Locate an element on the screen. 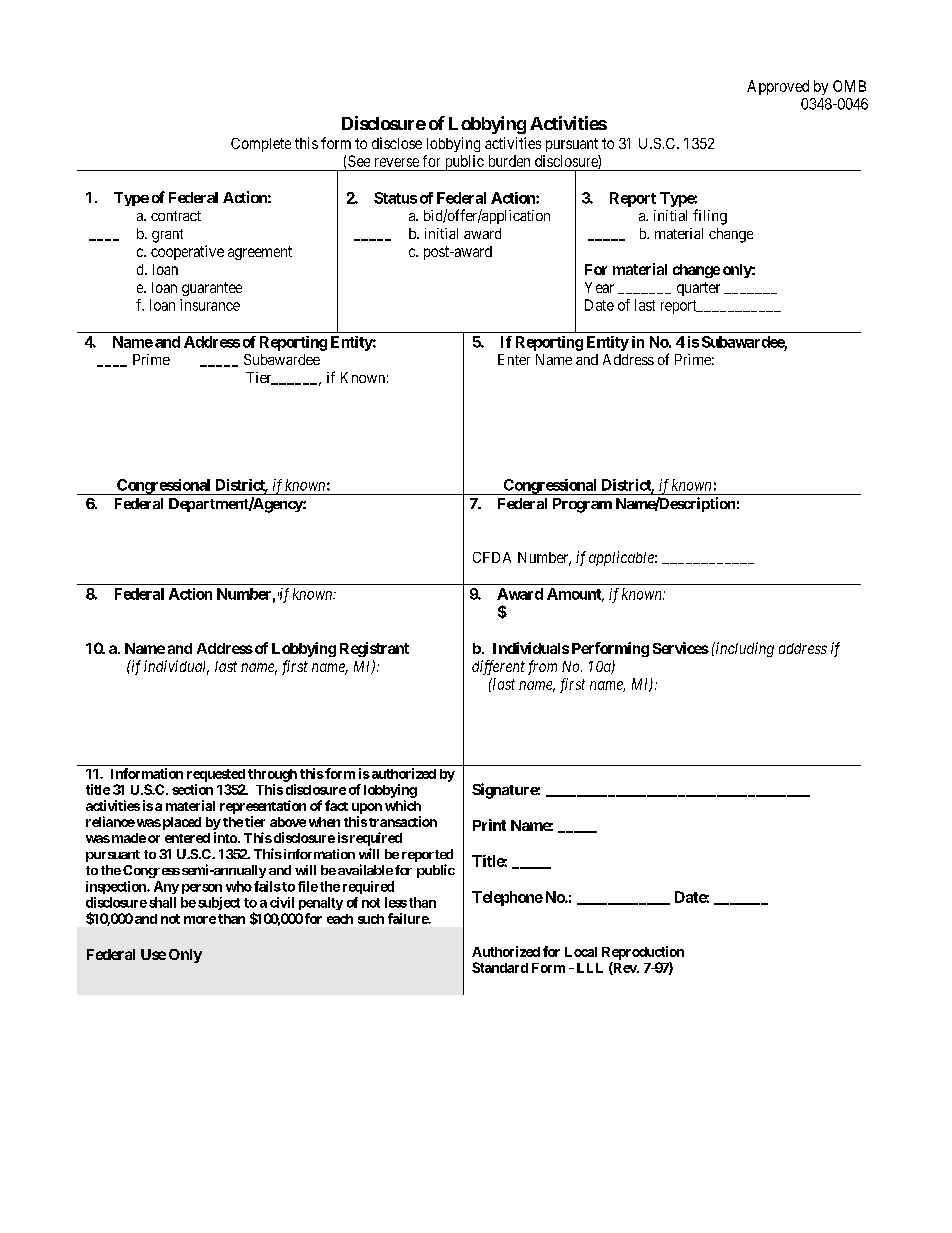  different is located at coordinates (498, 667).
